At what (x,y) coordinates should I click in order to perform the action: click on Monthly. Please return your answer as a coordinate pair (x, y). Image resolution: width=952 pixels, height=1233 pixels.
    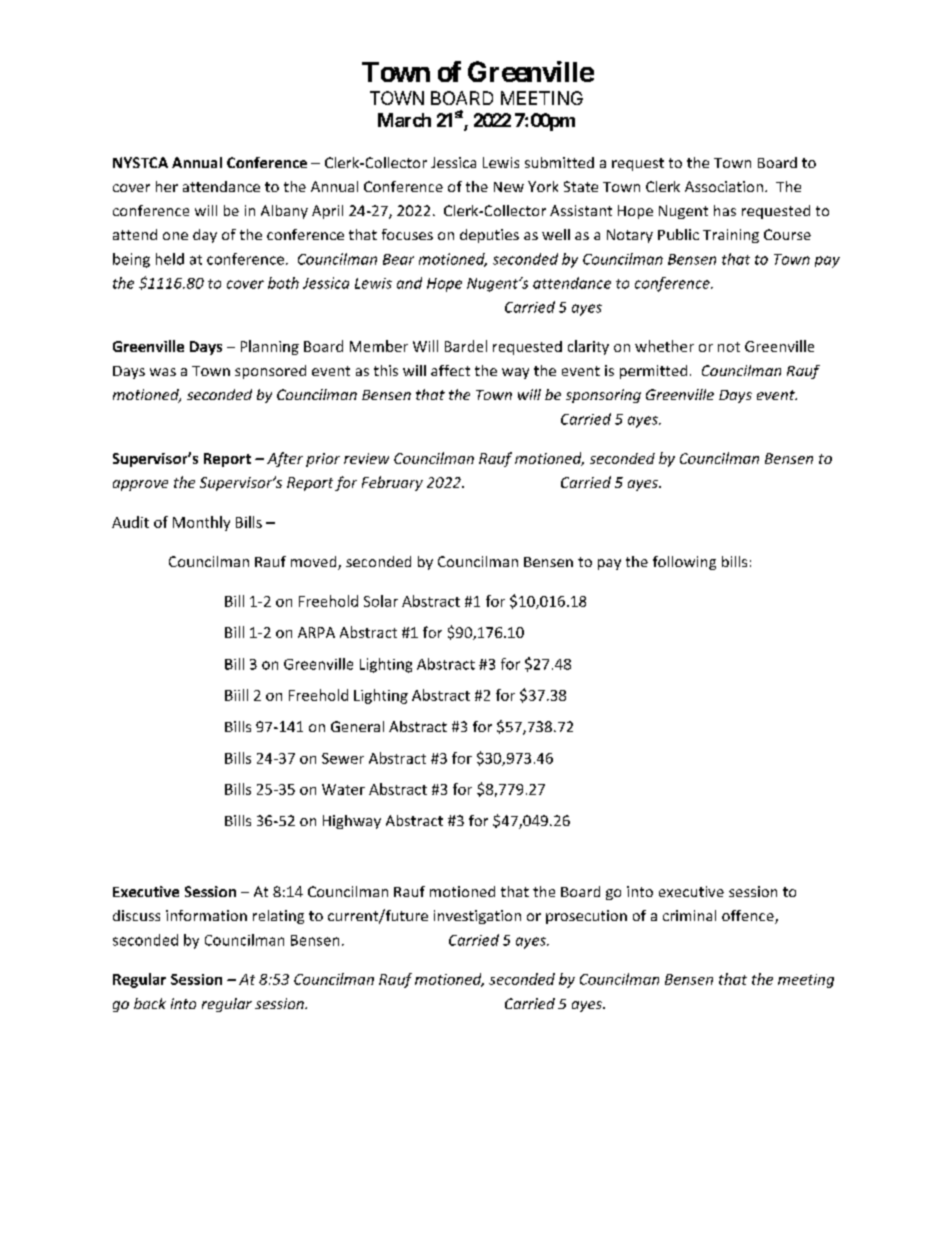
    Looking at the image, I should click on (201, 523).
